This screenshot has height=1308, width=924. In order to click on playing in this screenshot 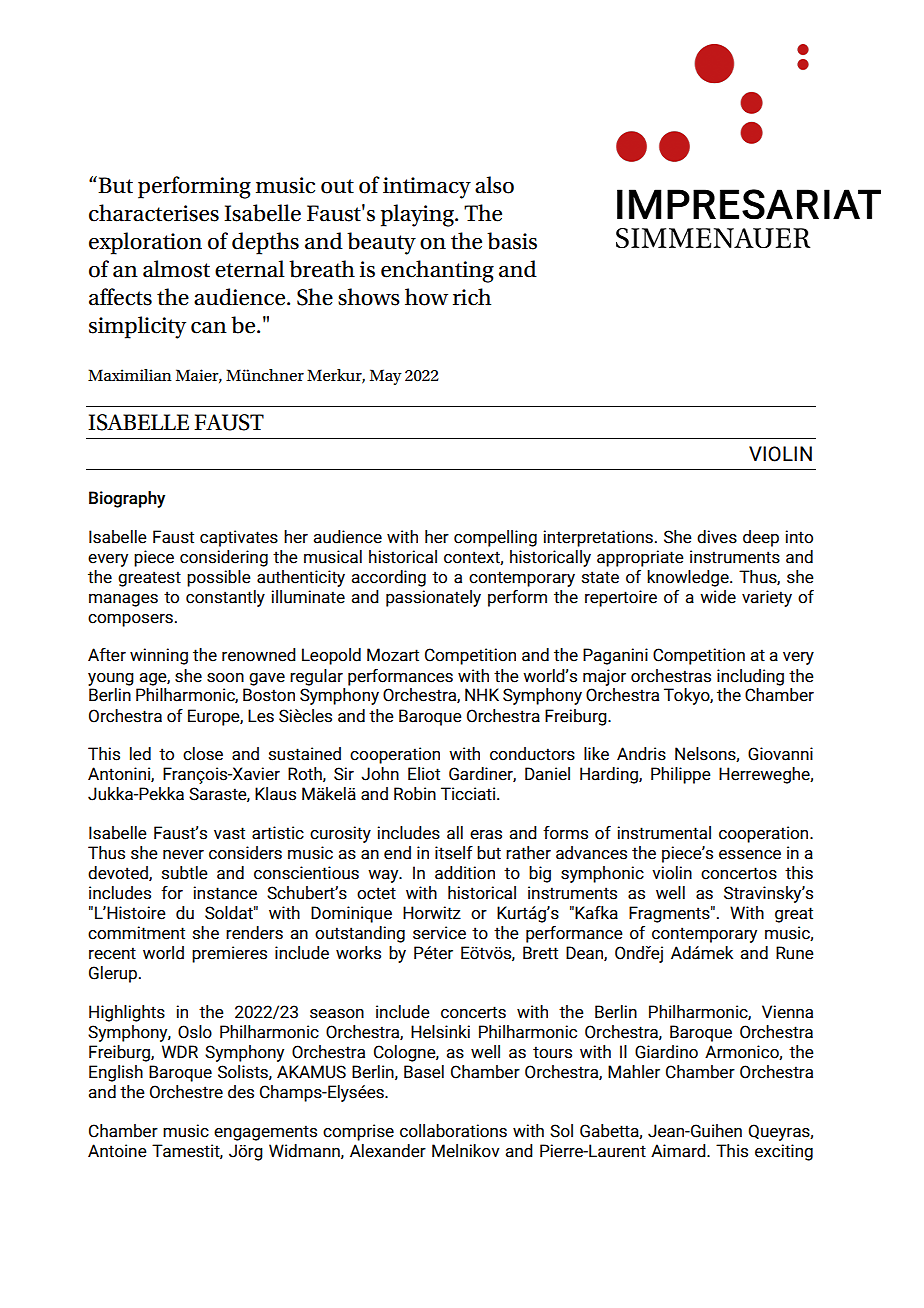, I will do `click(418, 215)`.
